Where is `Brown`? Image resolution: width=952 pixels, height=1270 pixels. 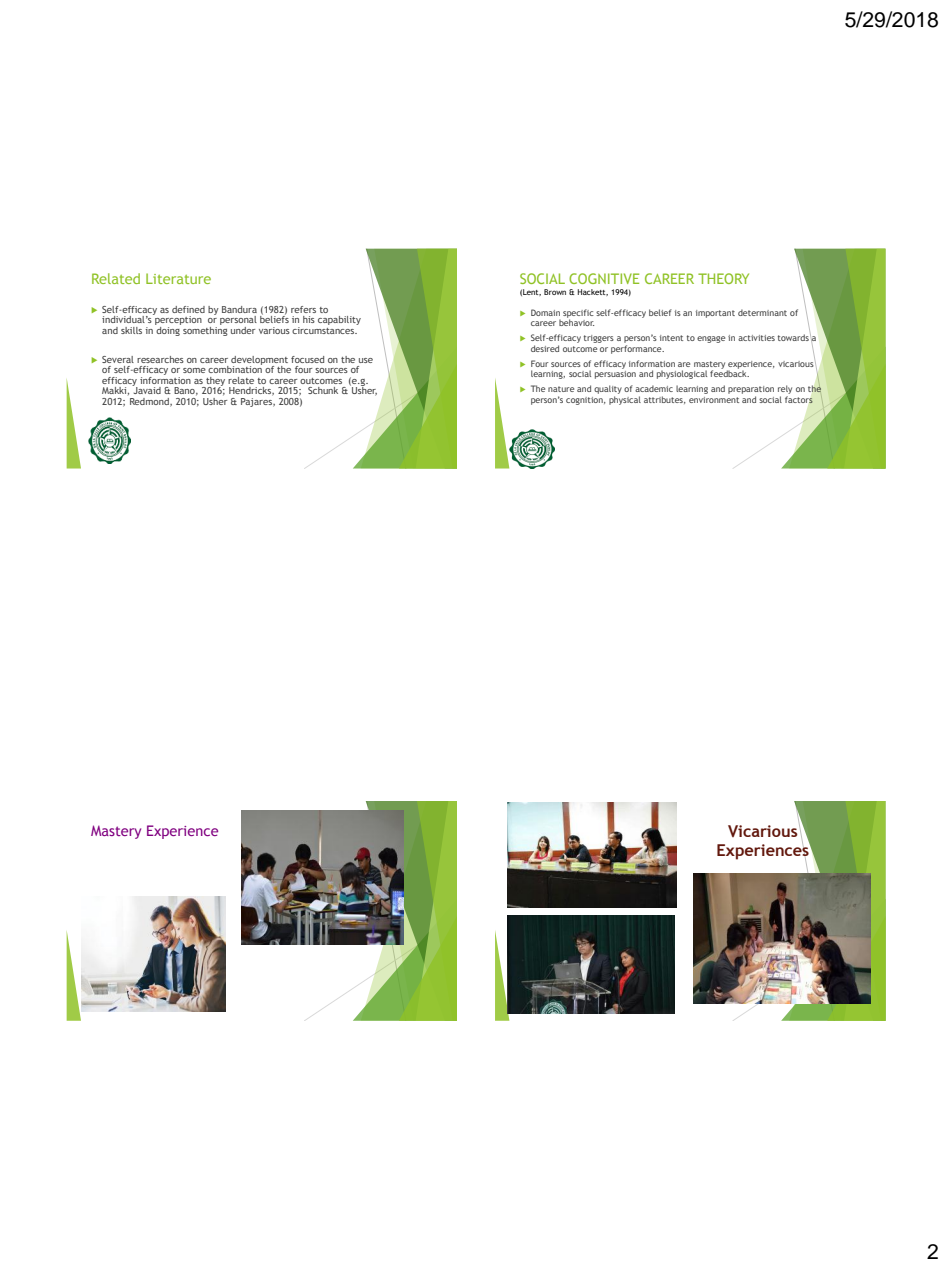 Brown is located at coordinates (555, 292).
